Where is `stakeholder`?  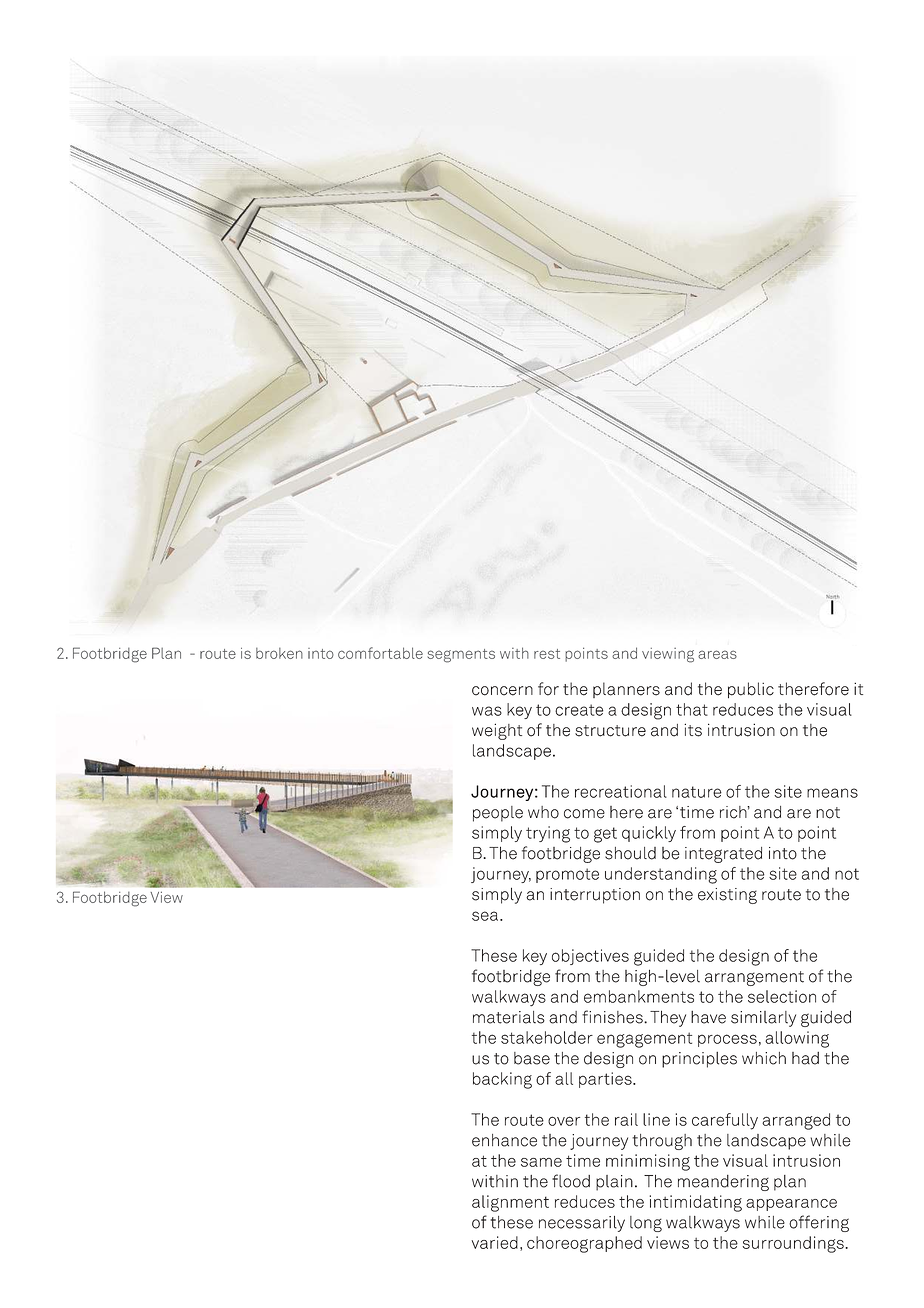 stakeholder is located at coordinates (547, 1037).
